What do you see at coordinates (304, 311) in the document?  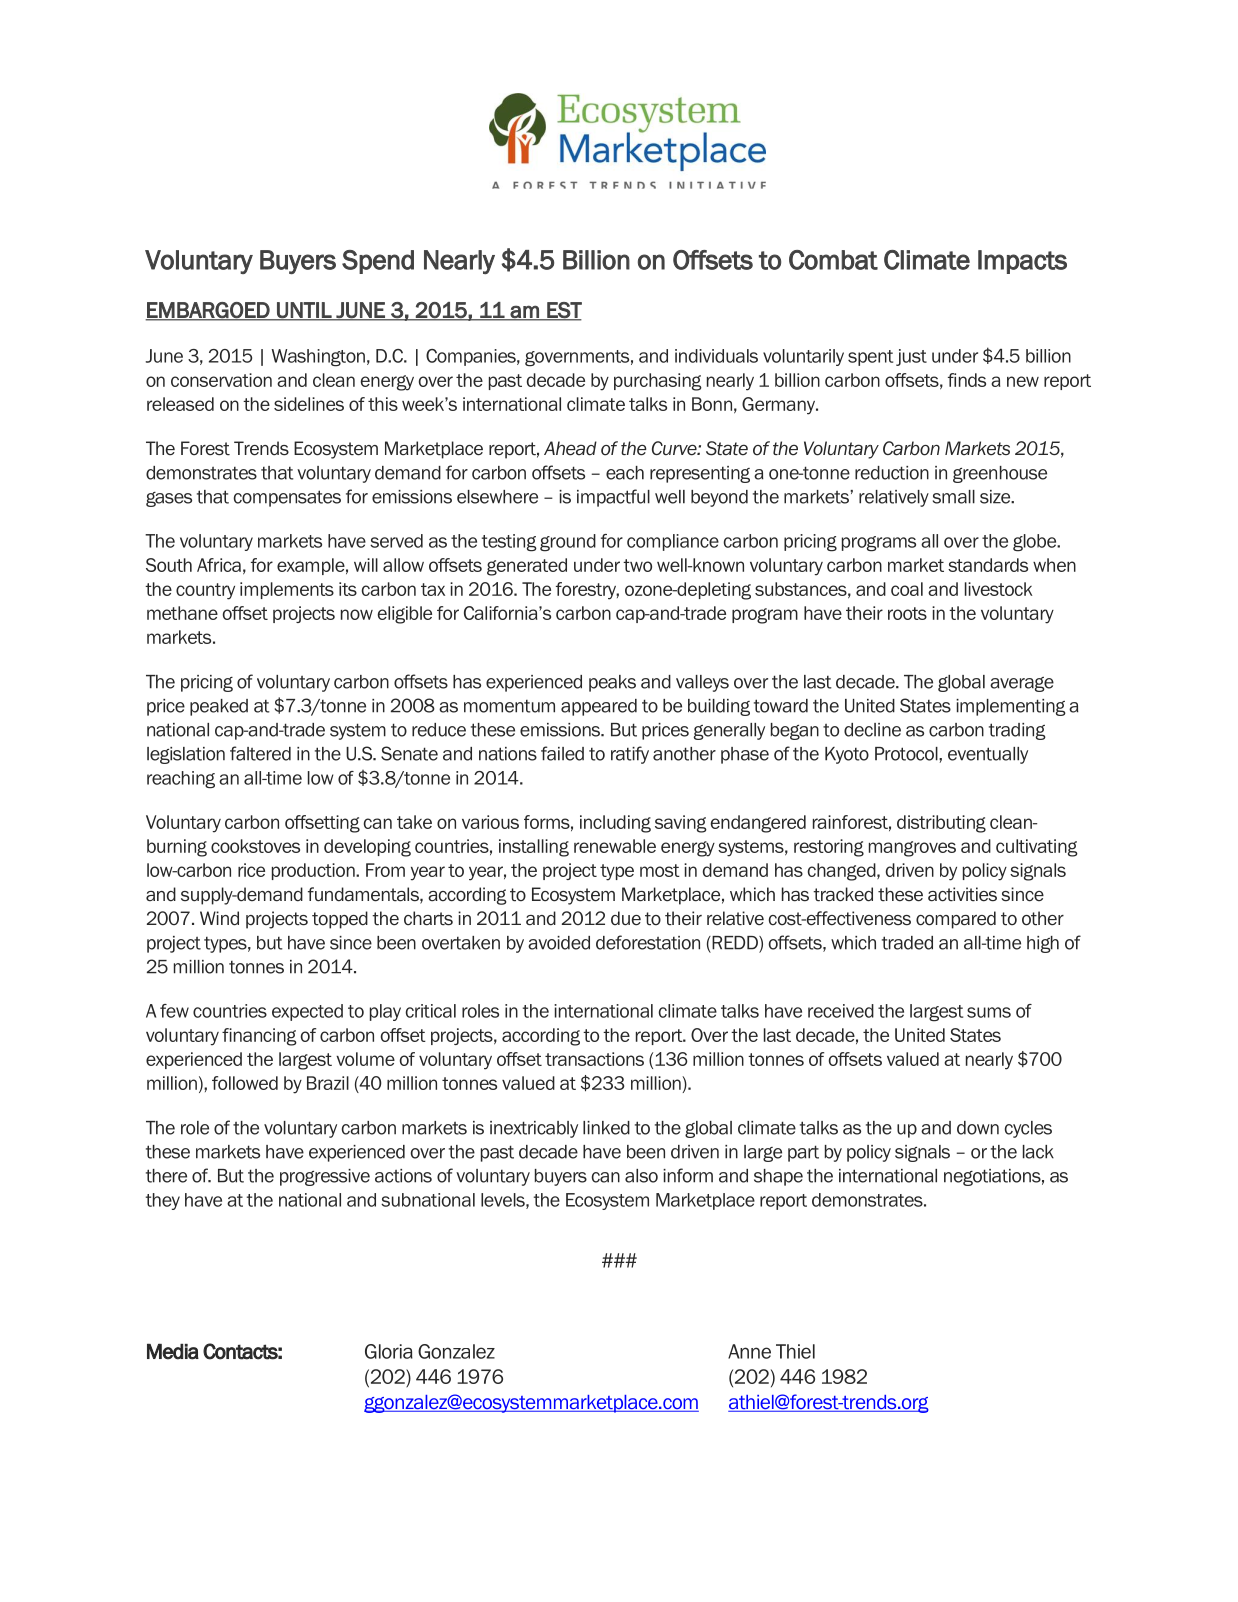 I see `UNTIL` at bounding box center [304, 311].
